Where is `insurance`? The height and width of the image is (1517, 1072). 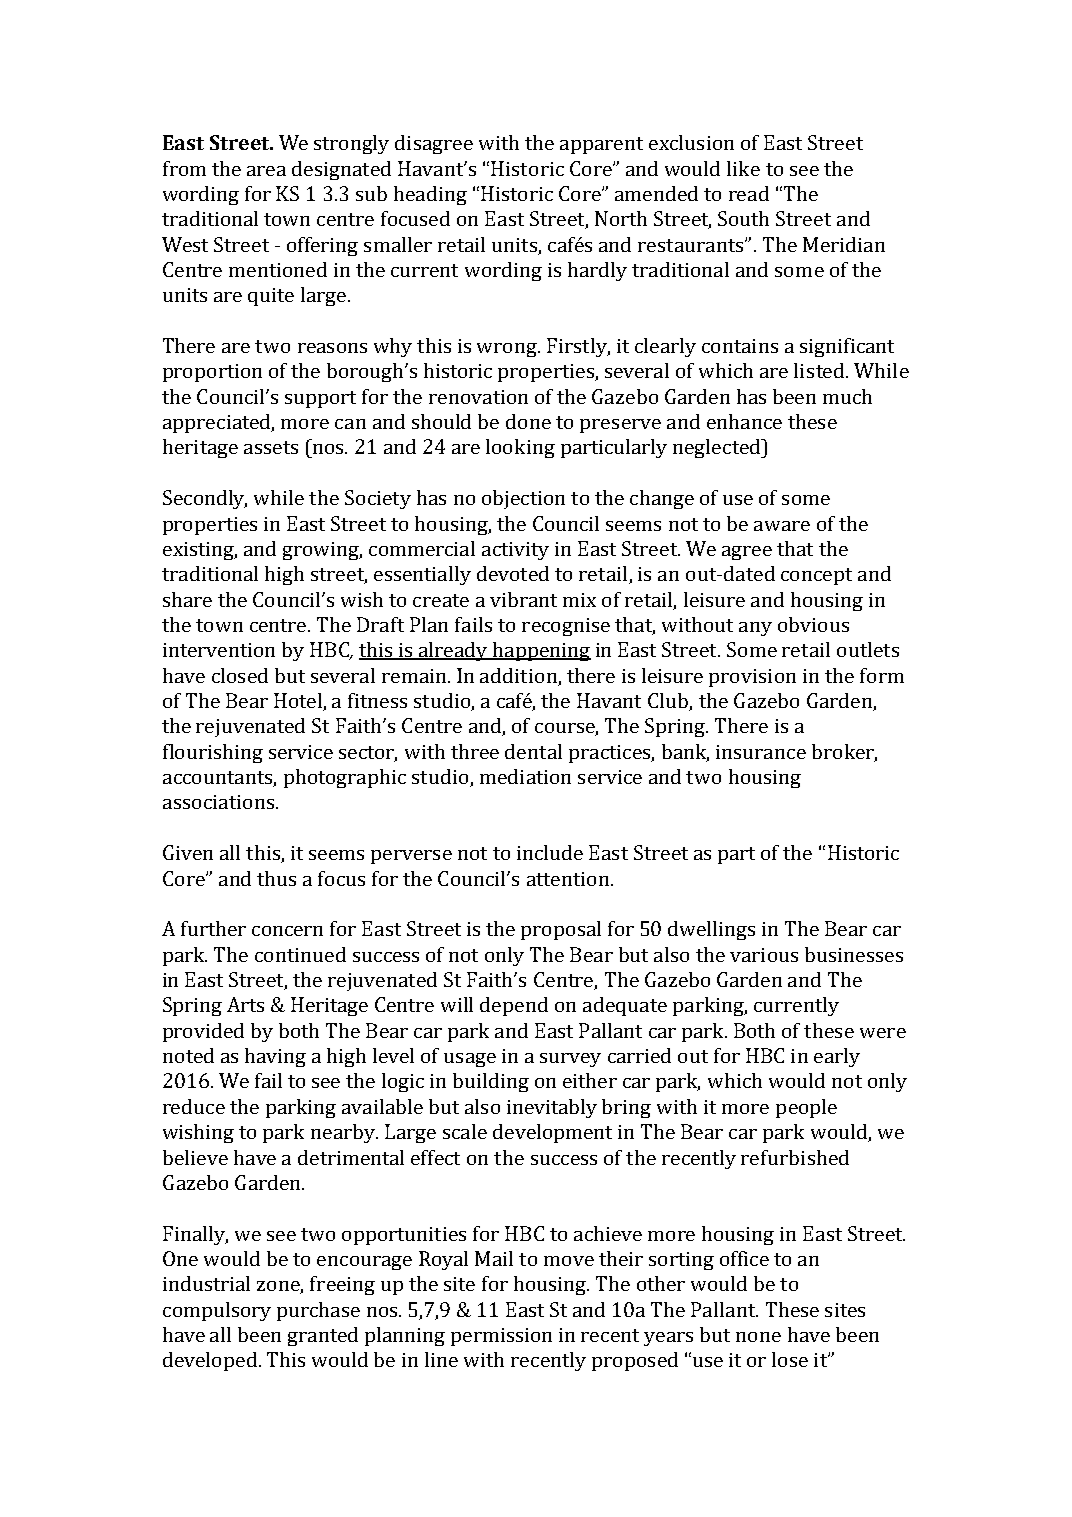 insurance is located at coordinates (761, 752).
